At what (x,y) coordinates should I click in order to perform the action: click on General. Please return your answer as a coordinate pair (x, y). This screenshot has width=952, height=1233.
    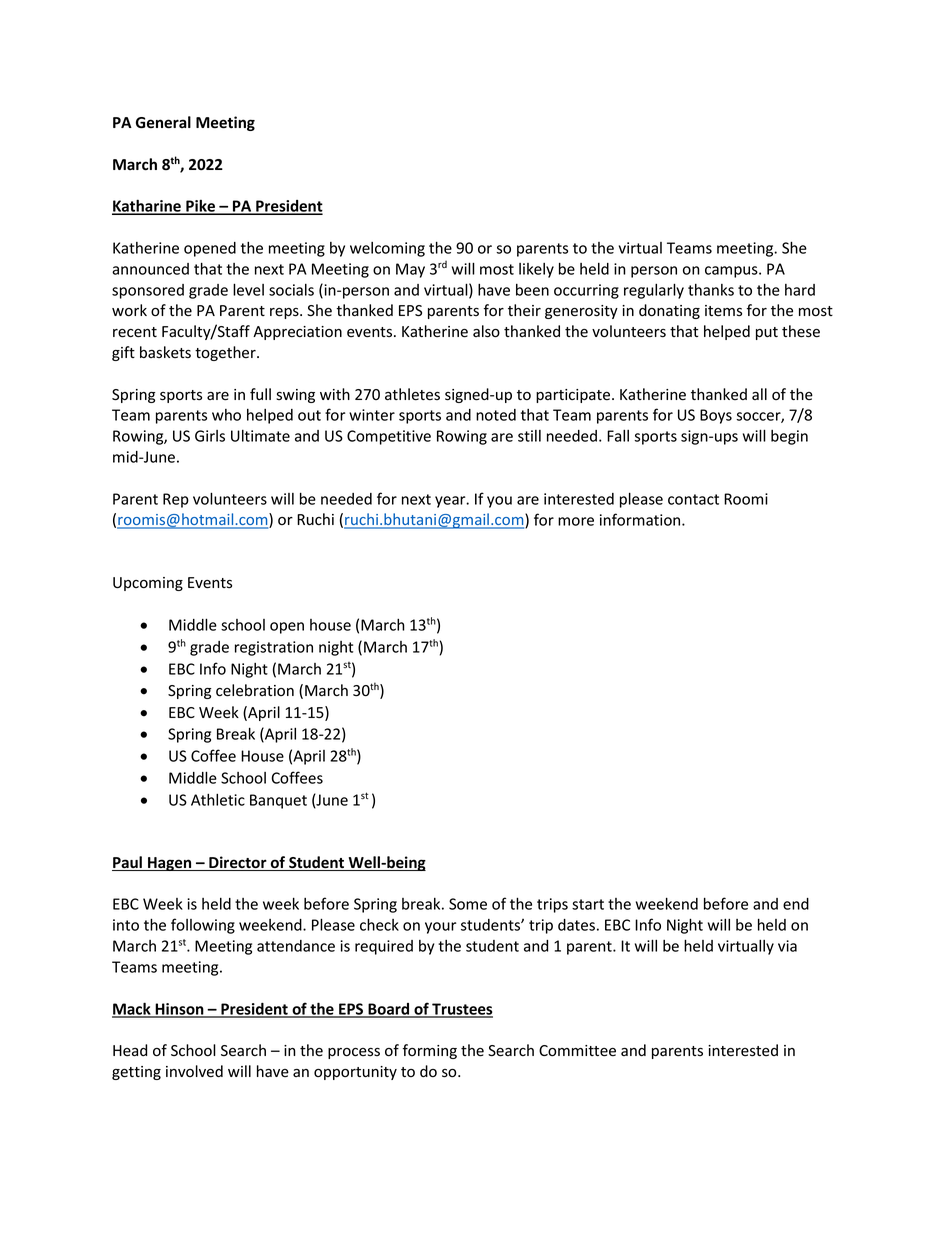
    Looking at the image, I should click on (163, 122).
